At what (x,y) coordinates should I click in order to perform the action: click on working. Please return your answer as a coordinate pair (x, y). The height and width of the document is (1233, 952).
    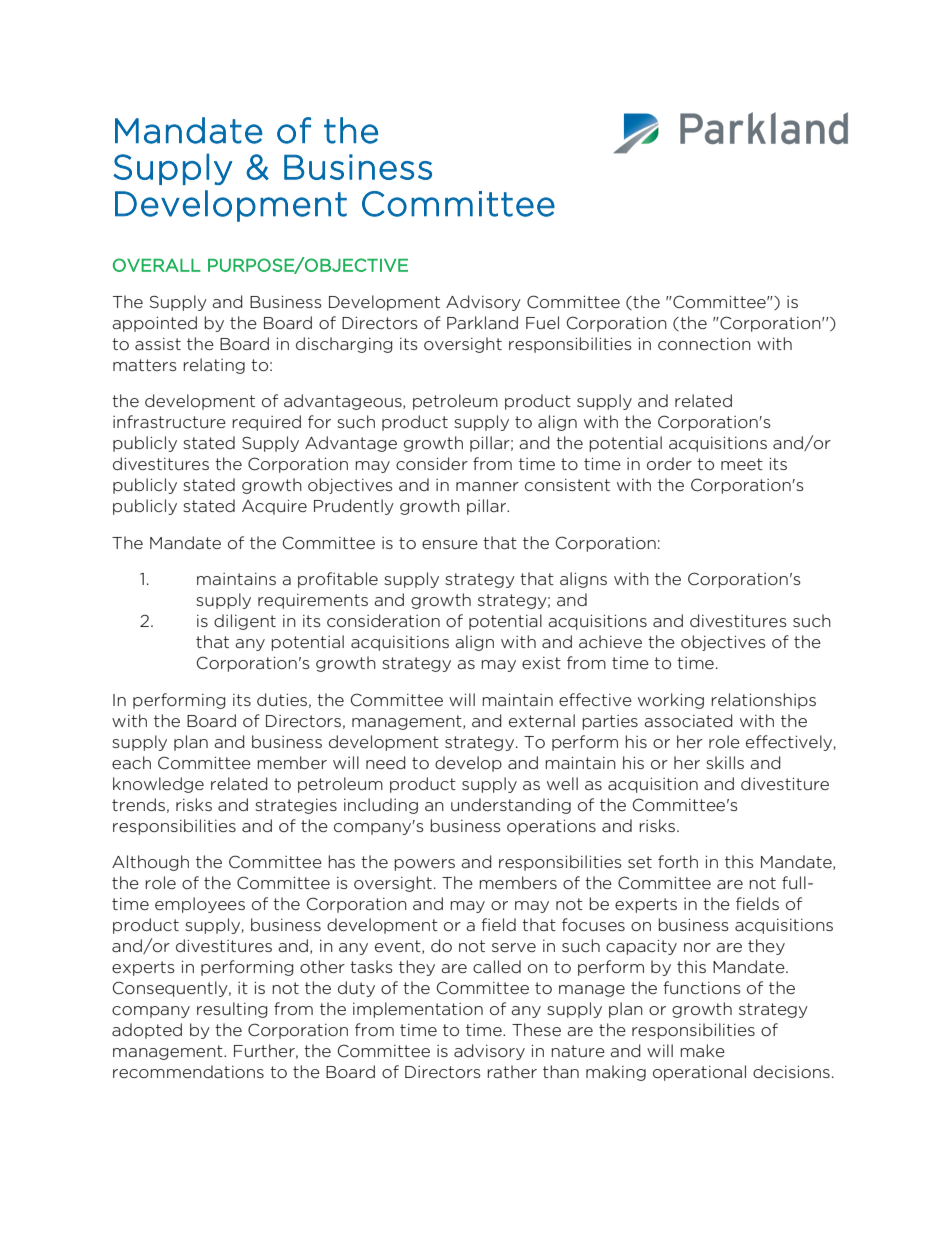
    Looking at the image, I should click on (671, 701).
